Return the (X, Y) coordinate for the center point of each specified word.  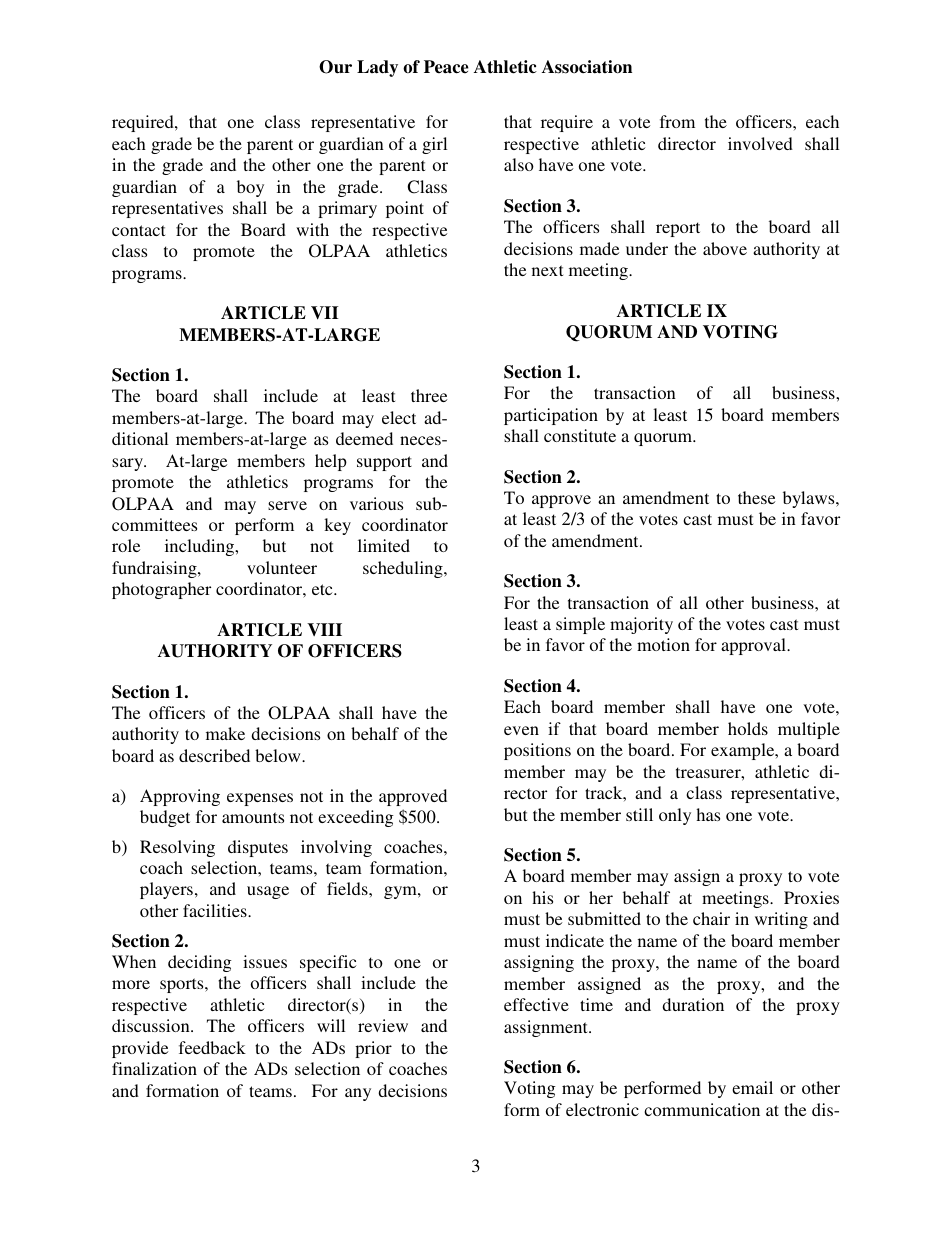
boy (250, 188)
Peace (446, 67)
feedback (212, 1047)
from (677, 121)
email (752, 1087)
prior (373, 1049)
